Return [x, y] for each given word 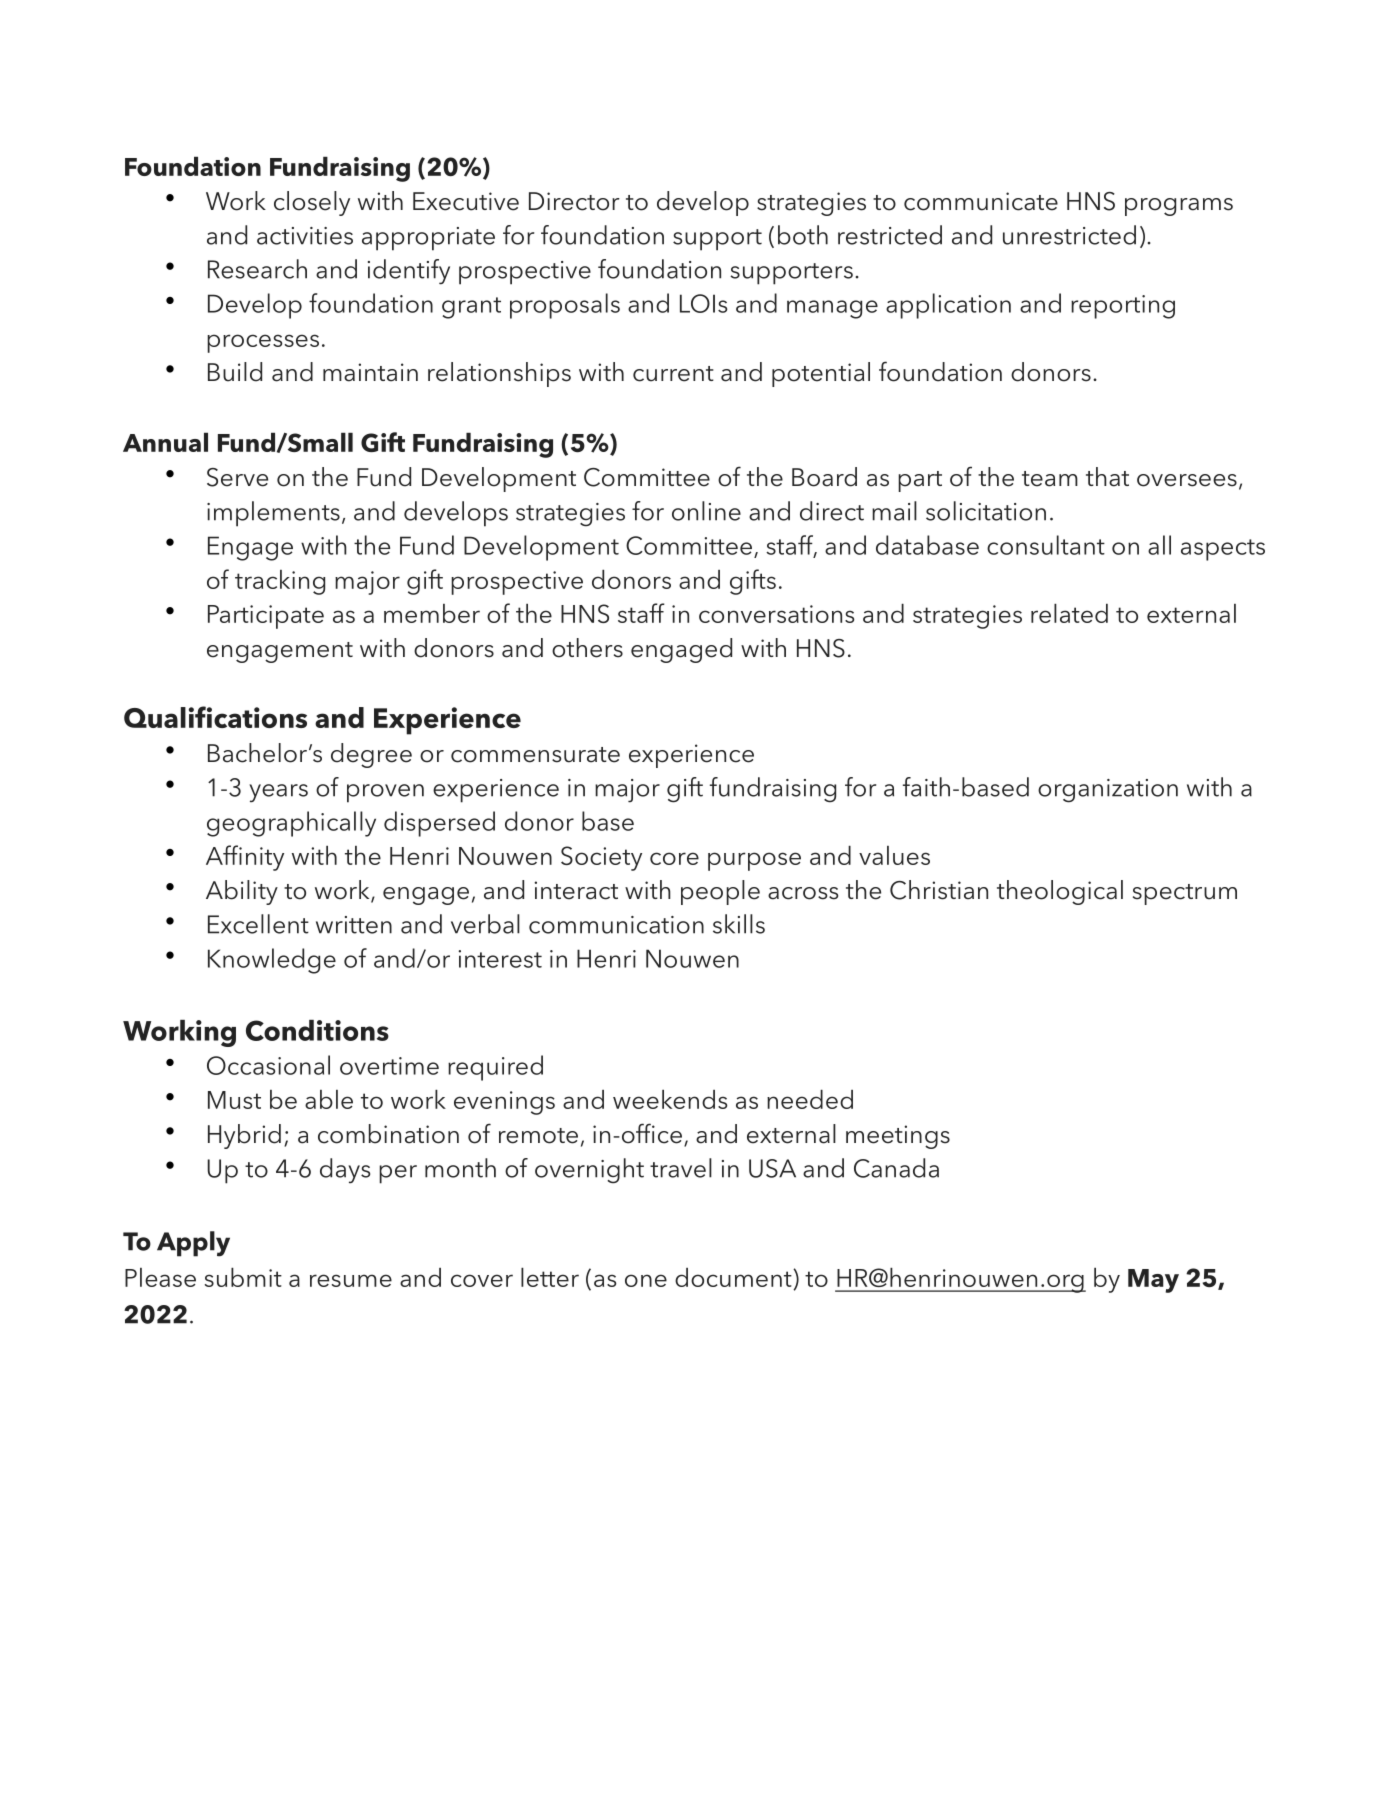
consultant [1046, 545]
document [734, 1279]
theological [1060, 892]
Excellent [258, 924]
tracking [280, 582]
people [720, 892]
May [1153, 1281]
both [803, 235]
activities [305, 236]
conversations [777, 614]
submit [243, 1277]
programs [1179, 207]
